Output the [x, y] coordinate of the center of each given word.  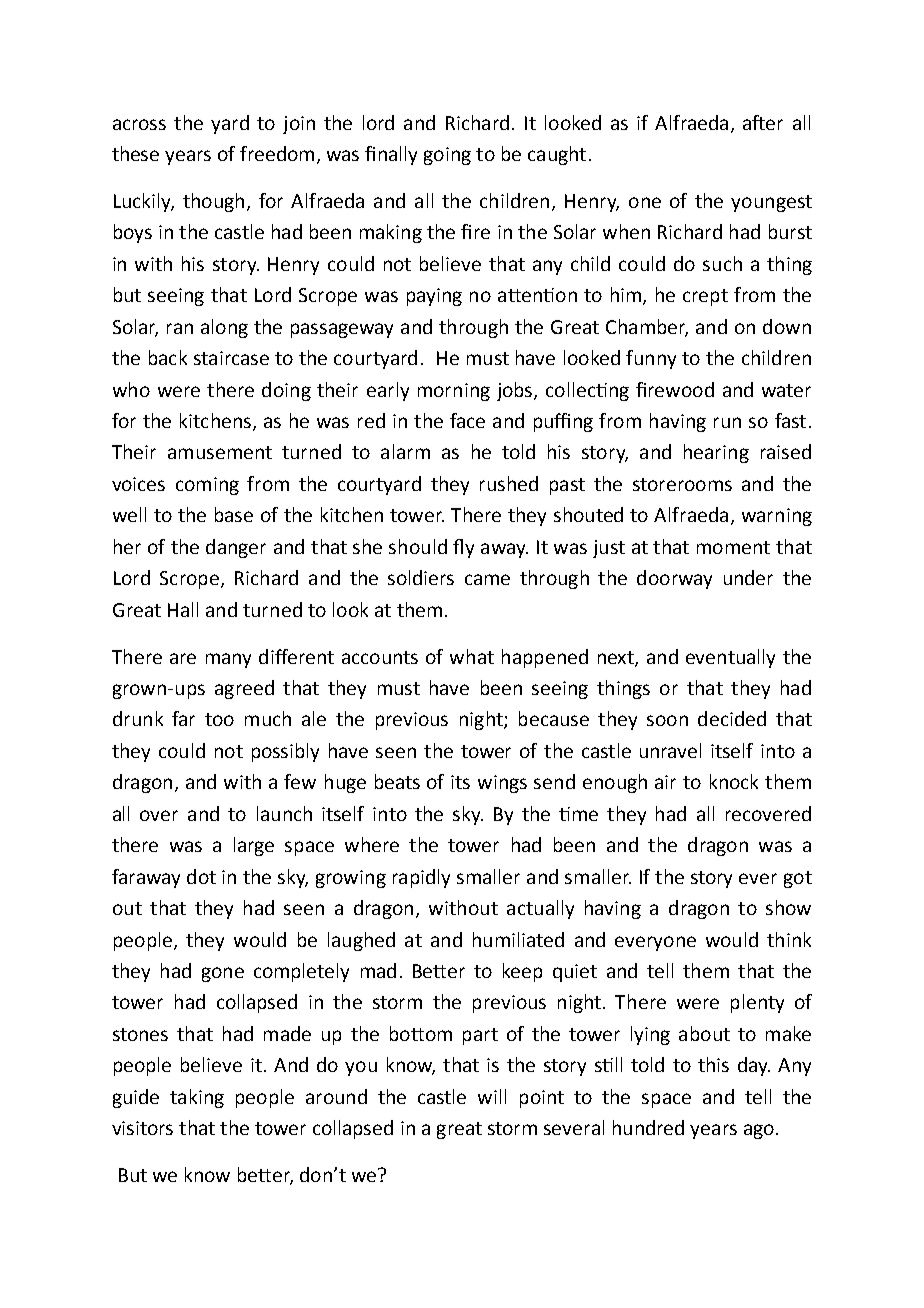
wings [502, 784]
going [447, 156]
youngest [771, 203]
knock [734, 781]
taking [197, 1098]
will [492, 1096]
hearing [716, 453]
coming [207, 486]
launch [284, 813]
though [213, 202]
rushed [509, 483]
